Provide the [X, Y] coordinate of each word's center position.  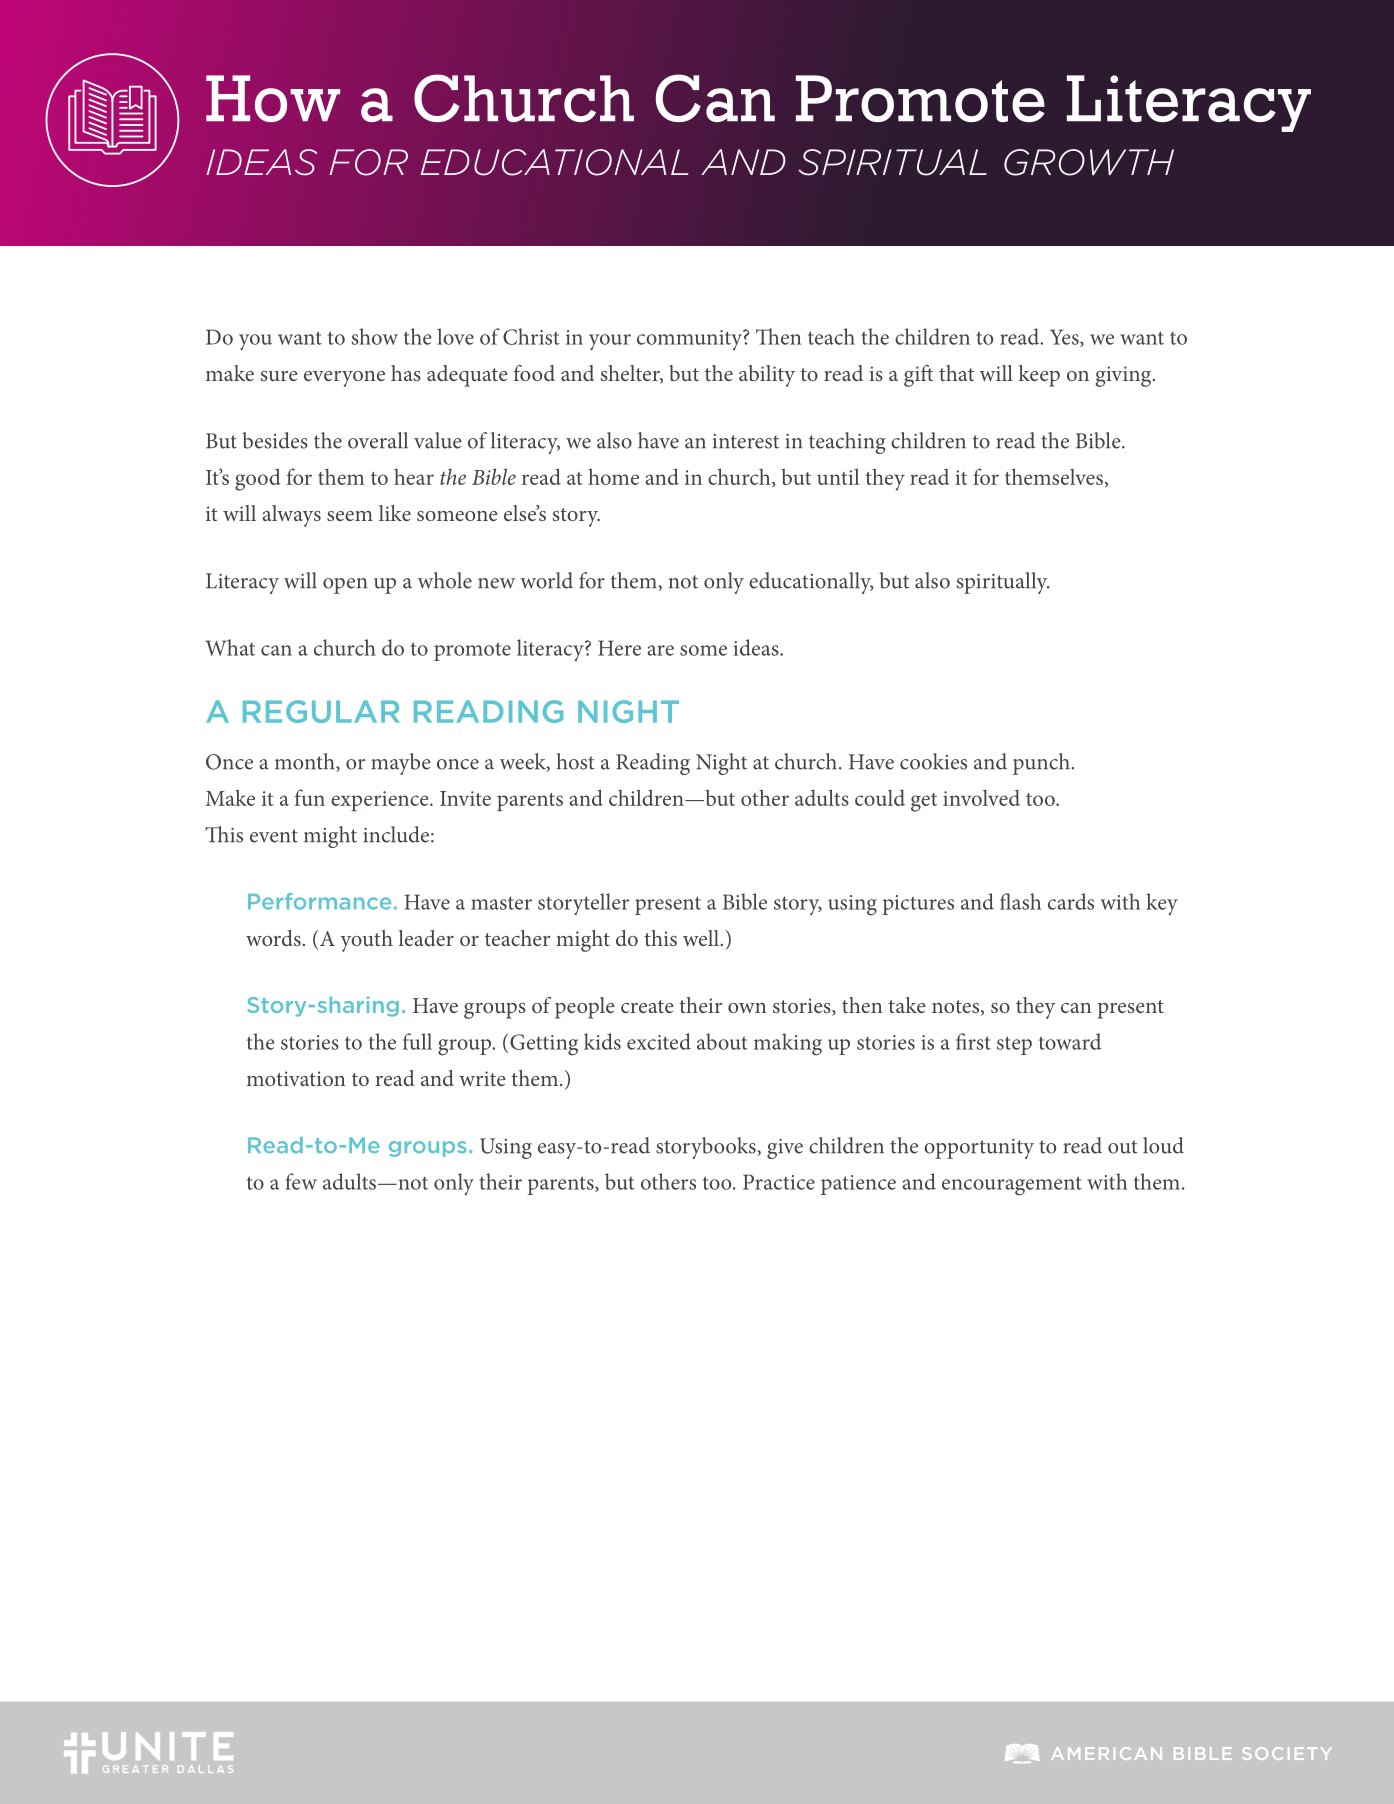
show [375, 336]
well [701, 938]
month [306, 762]
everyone [344, 379]
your [610, 342]
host [576, 761]
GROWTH [1089, 162]
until [838, 476]
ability [767, 376]
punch [1042, 764]
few [301, 1181]
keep [1039, 376]
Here [619, 648]
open [345, 586]
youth [366, 941]
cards [1071, 901]
